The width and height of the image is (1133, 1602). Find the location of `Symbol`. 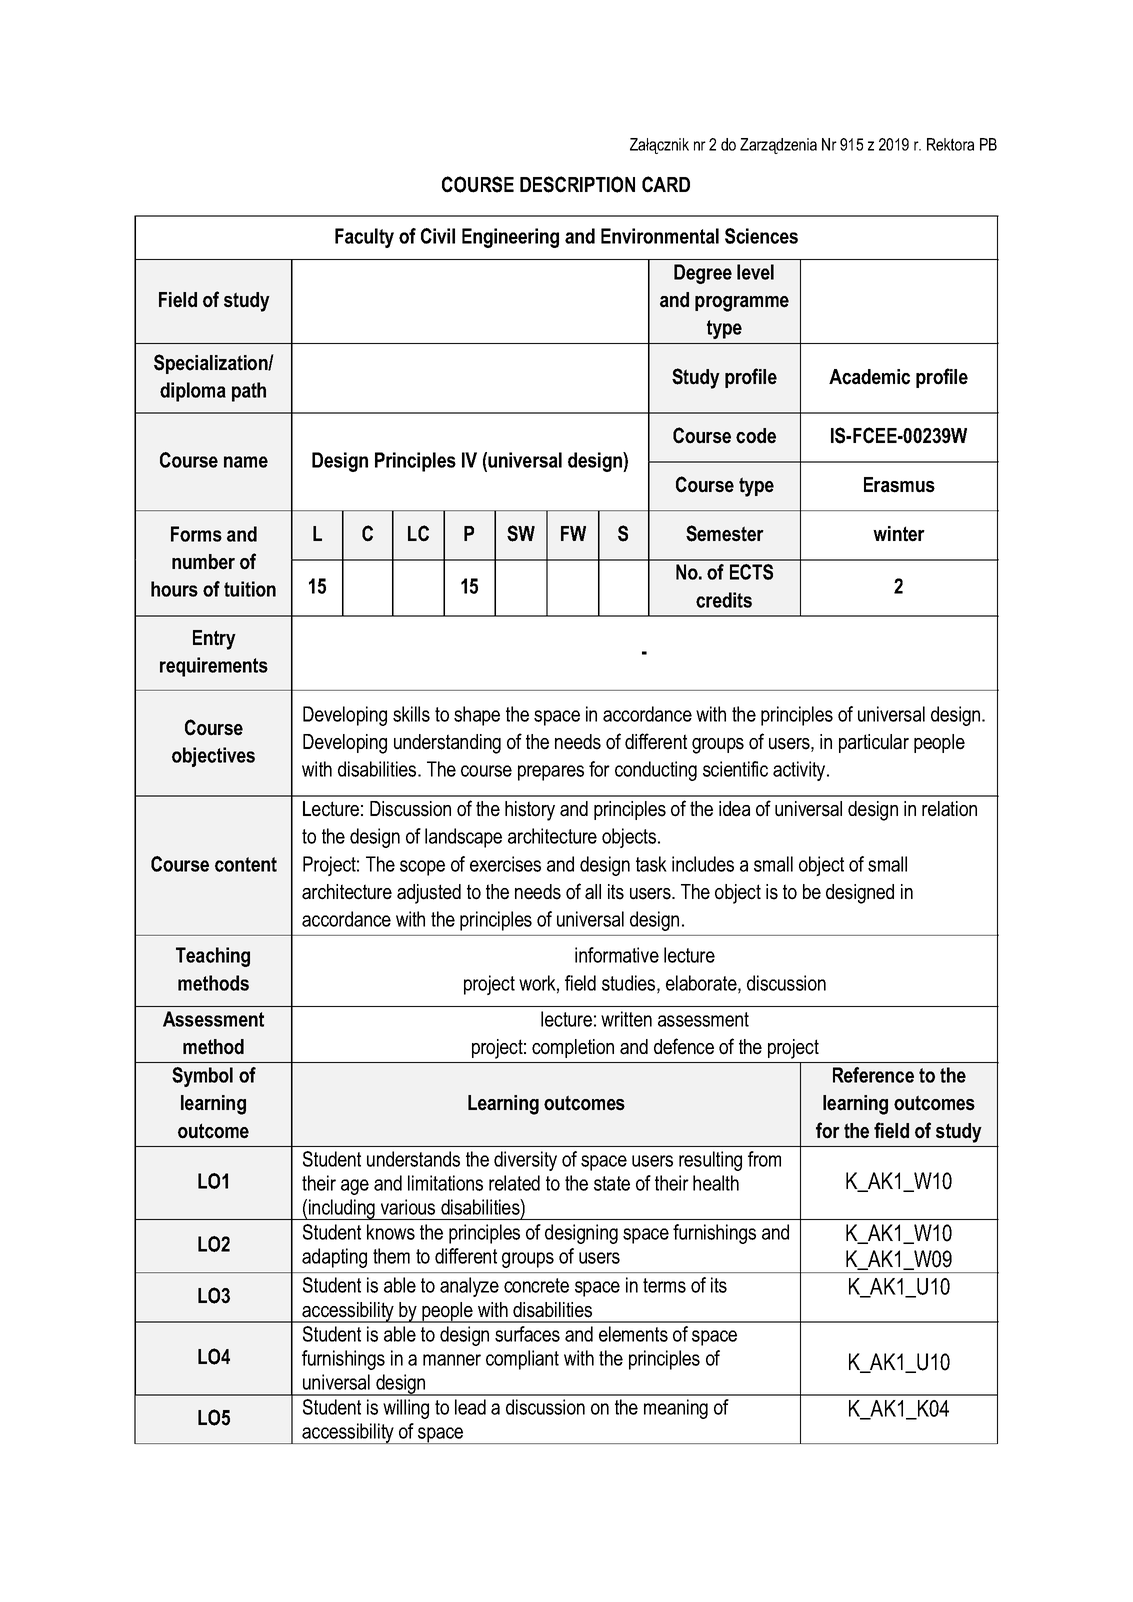

Symbol is located at coordinates (202, 1077).
